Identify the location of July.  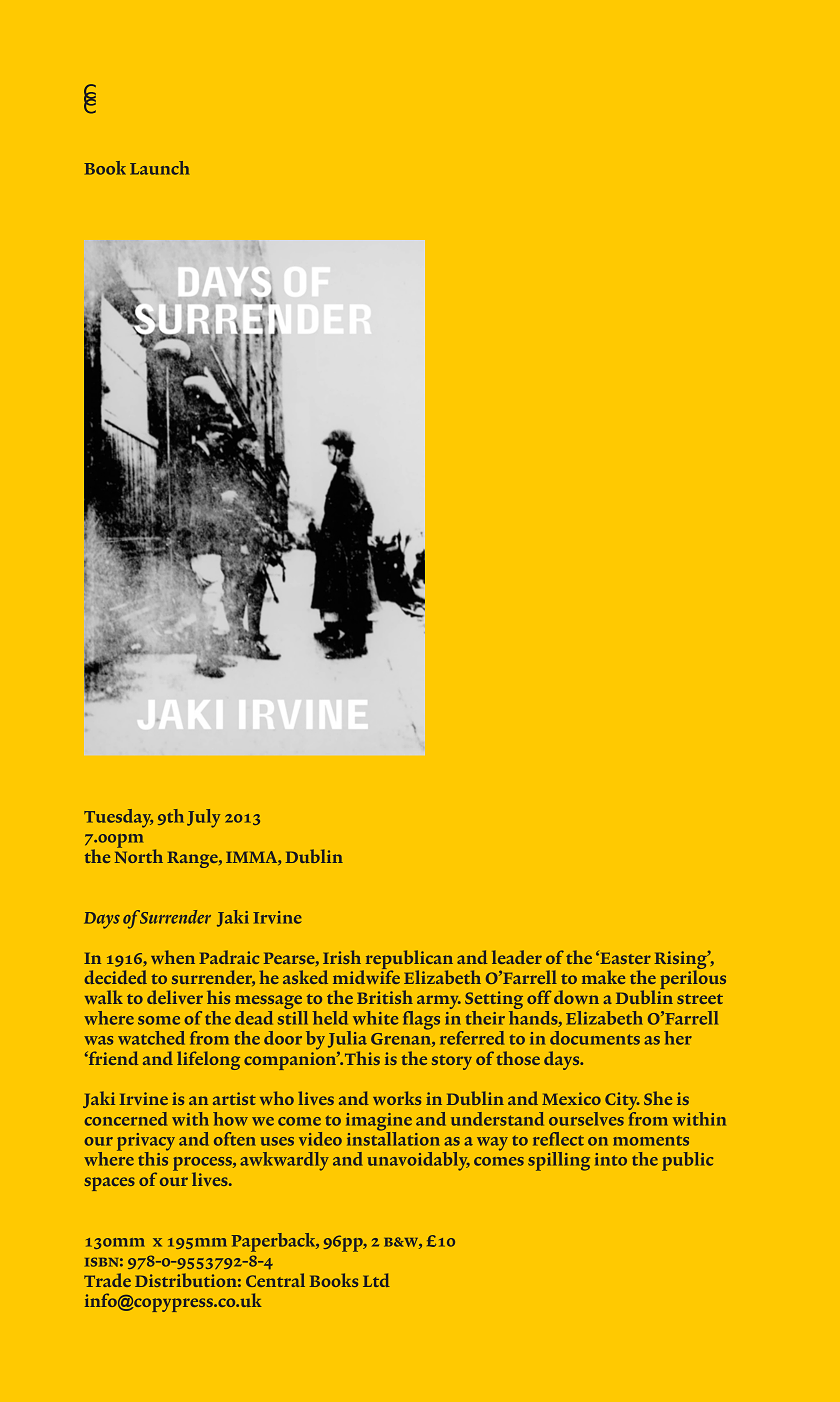
(203, 818).
